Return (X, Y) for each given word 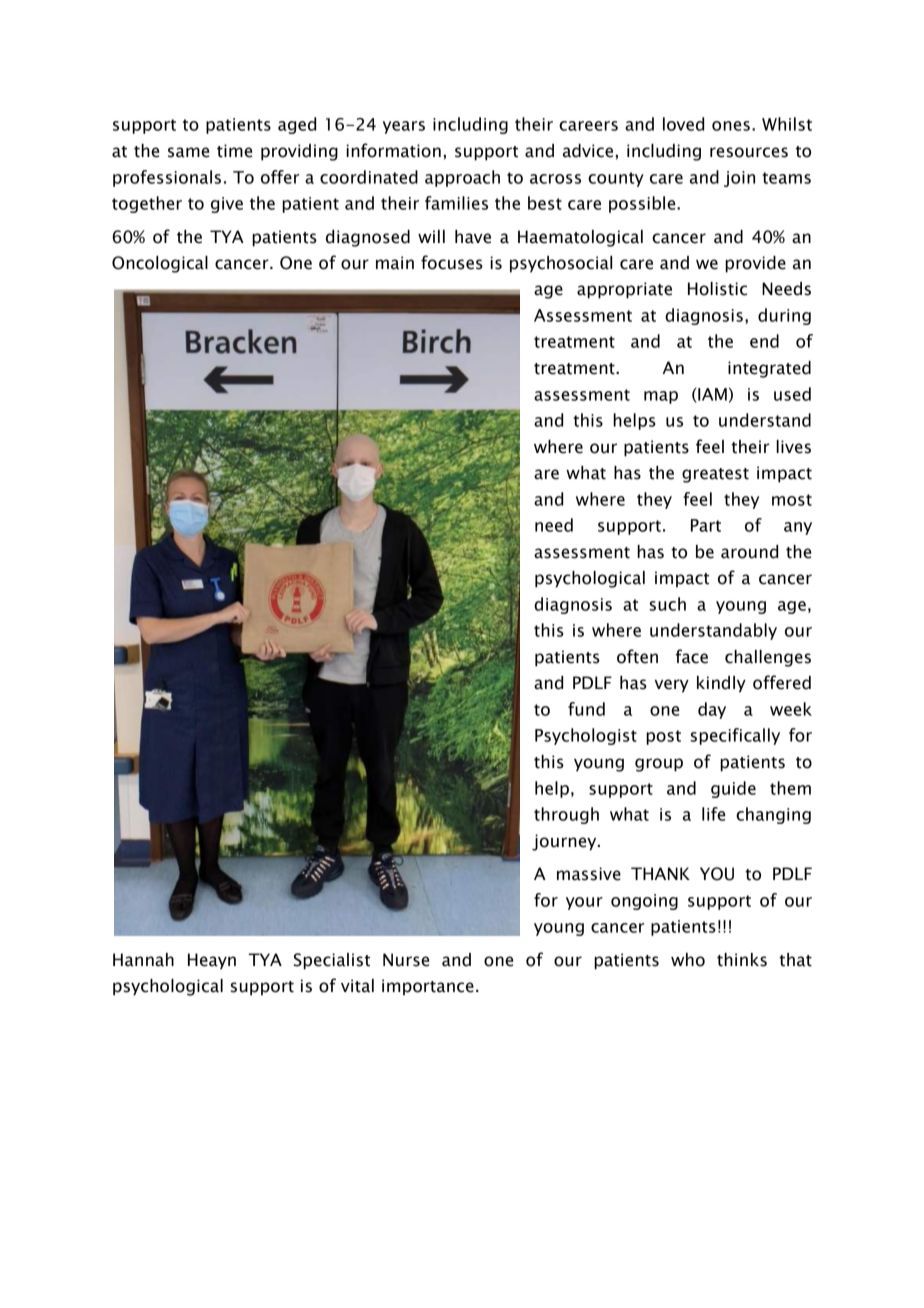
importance (428, 987)
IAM (711, 395)
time (234, 151)
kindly (721, 684)
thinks (742, 960)
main (395, 263)
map (661, 397)
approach (462, 178)
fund (586, 709)
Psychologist (586, 736)
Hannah (143, 960)
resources (749, 152)
